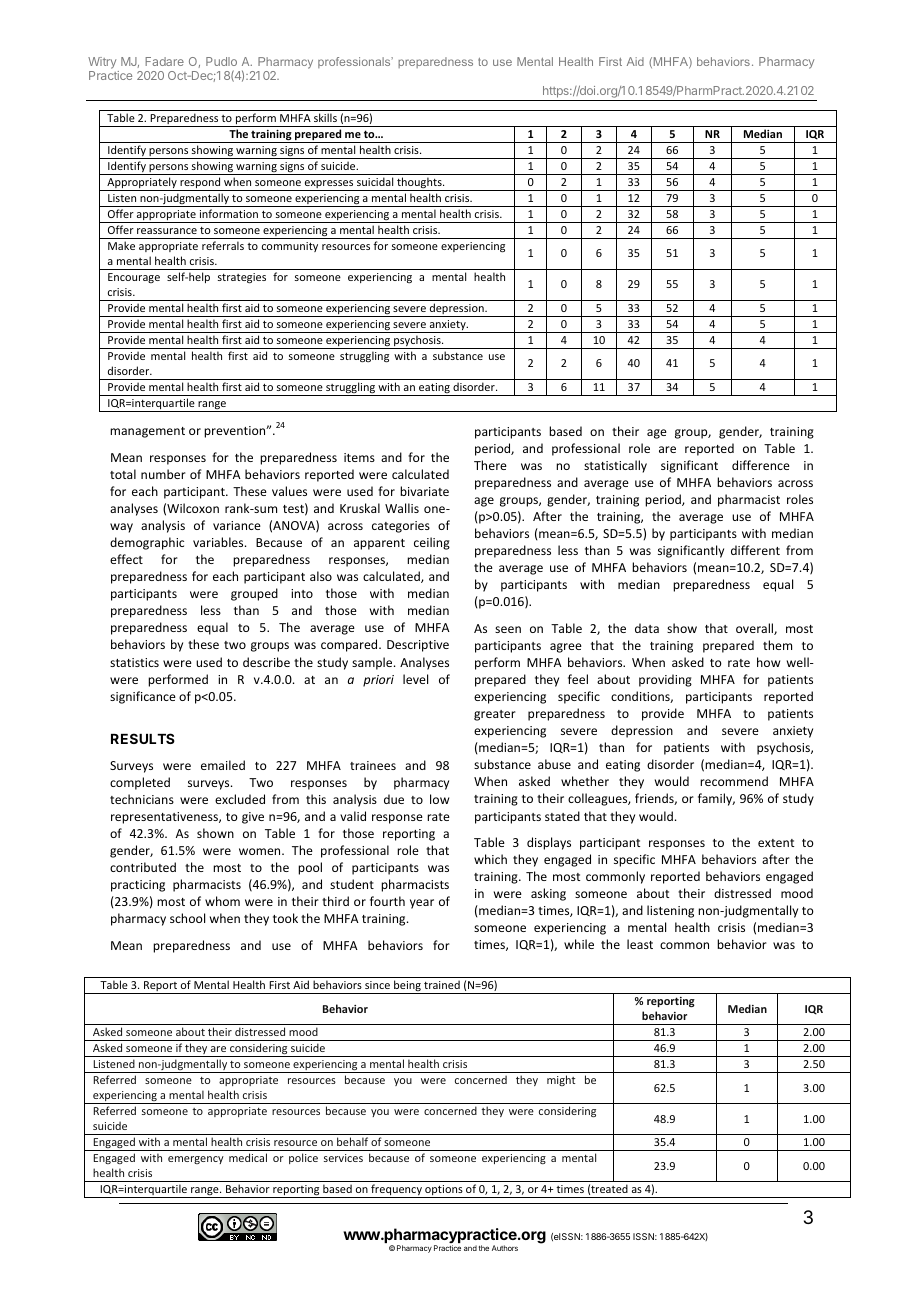 This page has height=1308, width=924. Describe the element at coordinates (163, 474) in the page. I see `number` at that location.
